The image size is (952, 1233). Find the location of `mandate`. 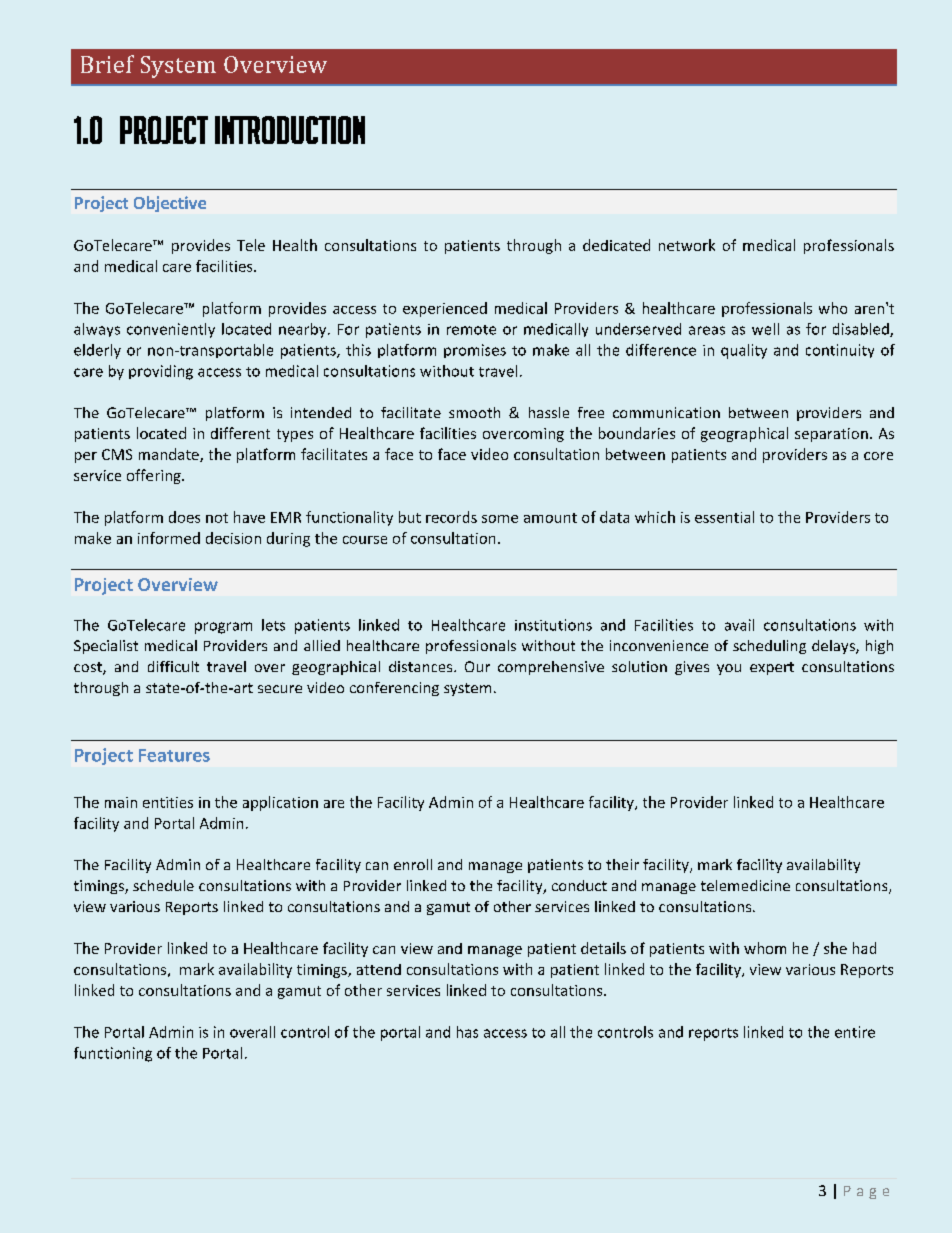

mandate is located at coordinates (170, 455).
